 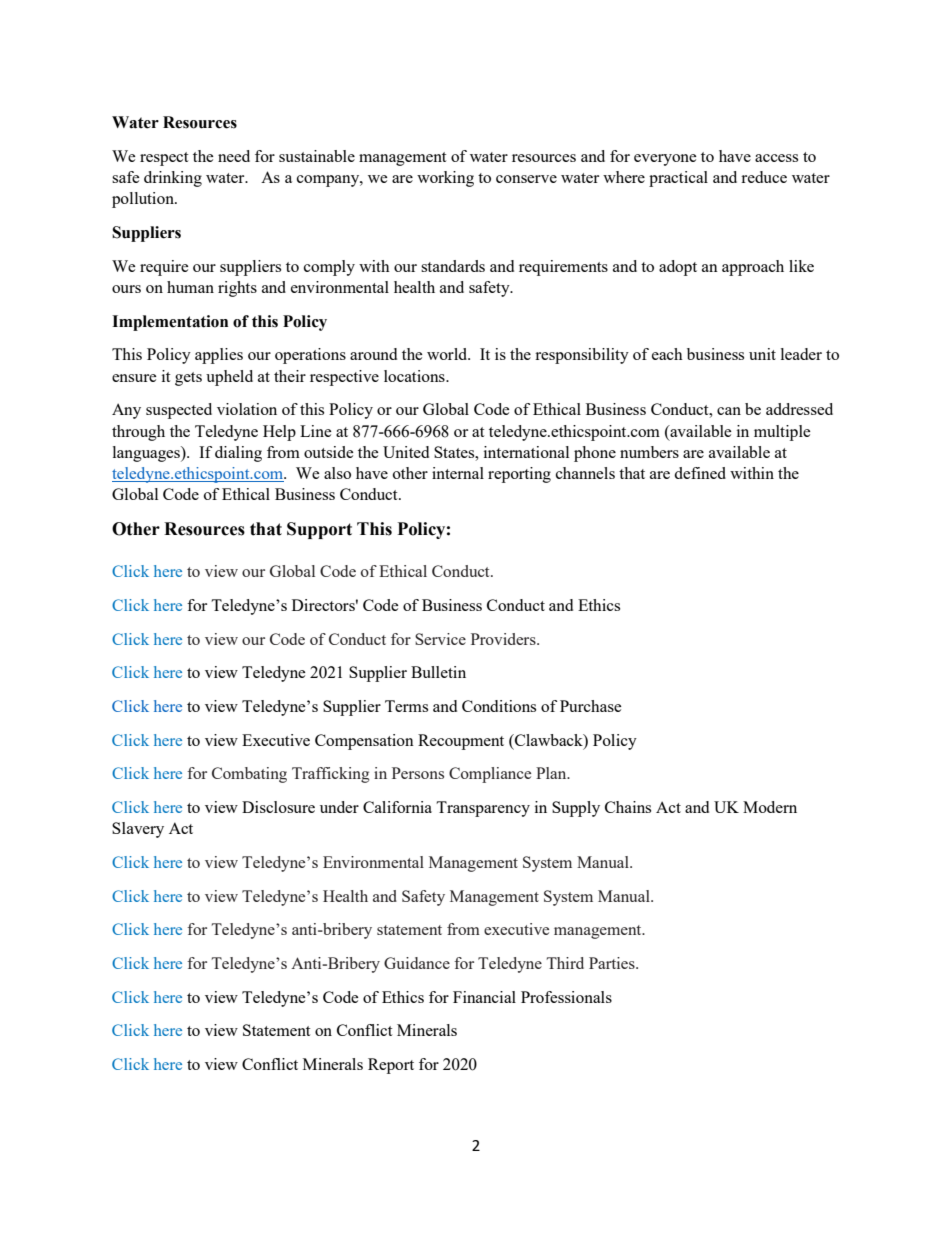 I want to click on Compliance, so click(x=490, y=775).
